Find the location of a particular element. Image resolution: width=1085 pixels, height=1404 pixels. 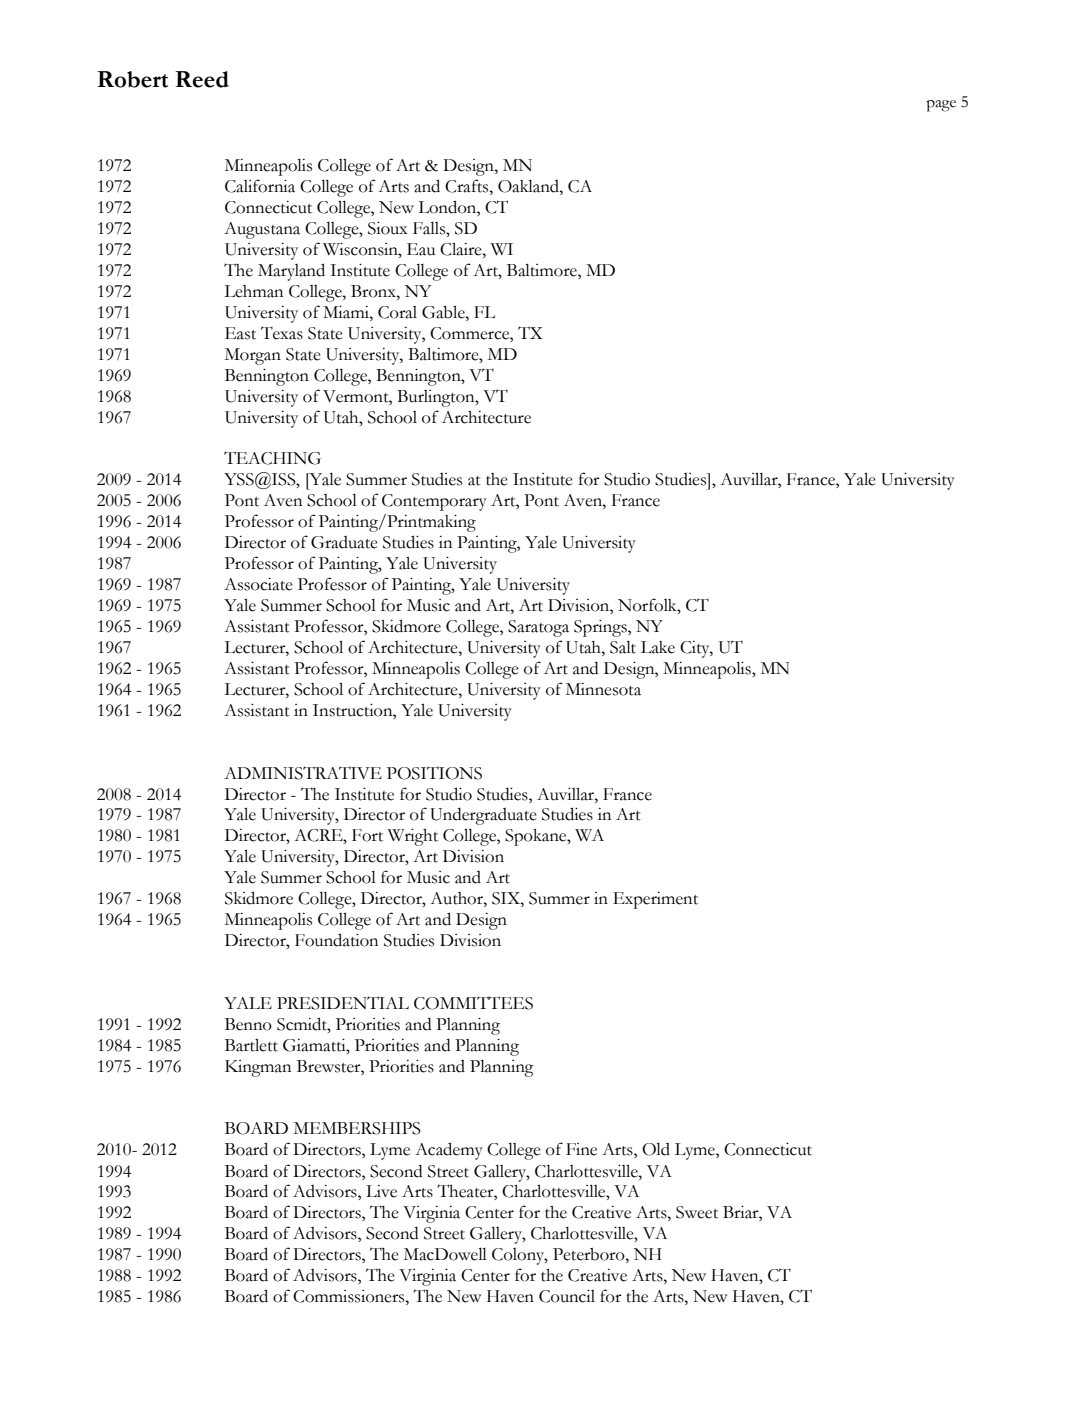

Lake is located at coordinates (658, 647).
